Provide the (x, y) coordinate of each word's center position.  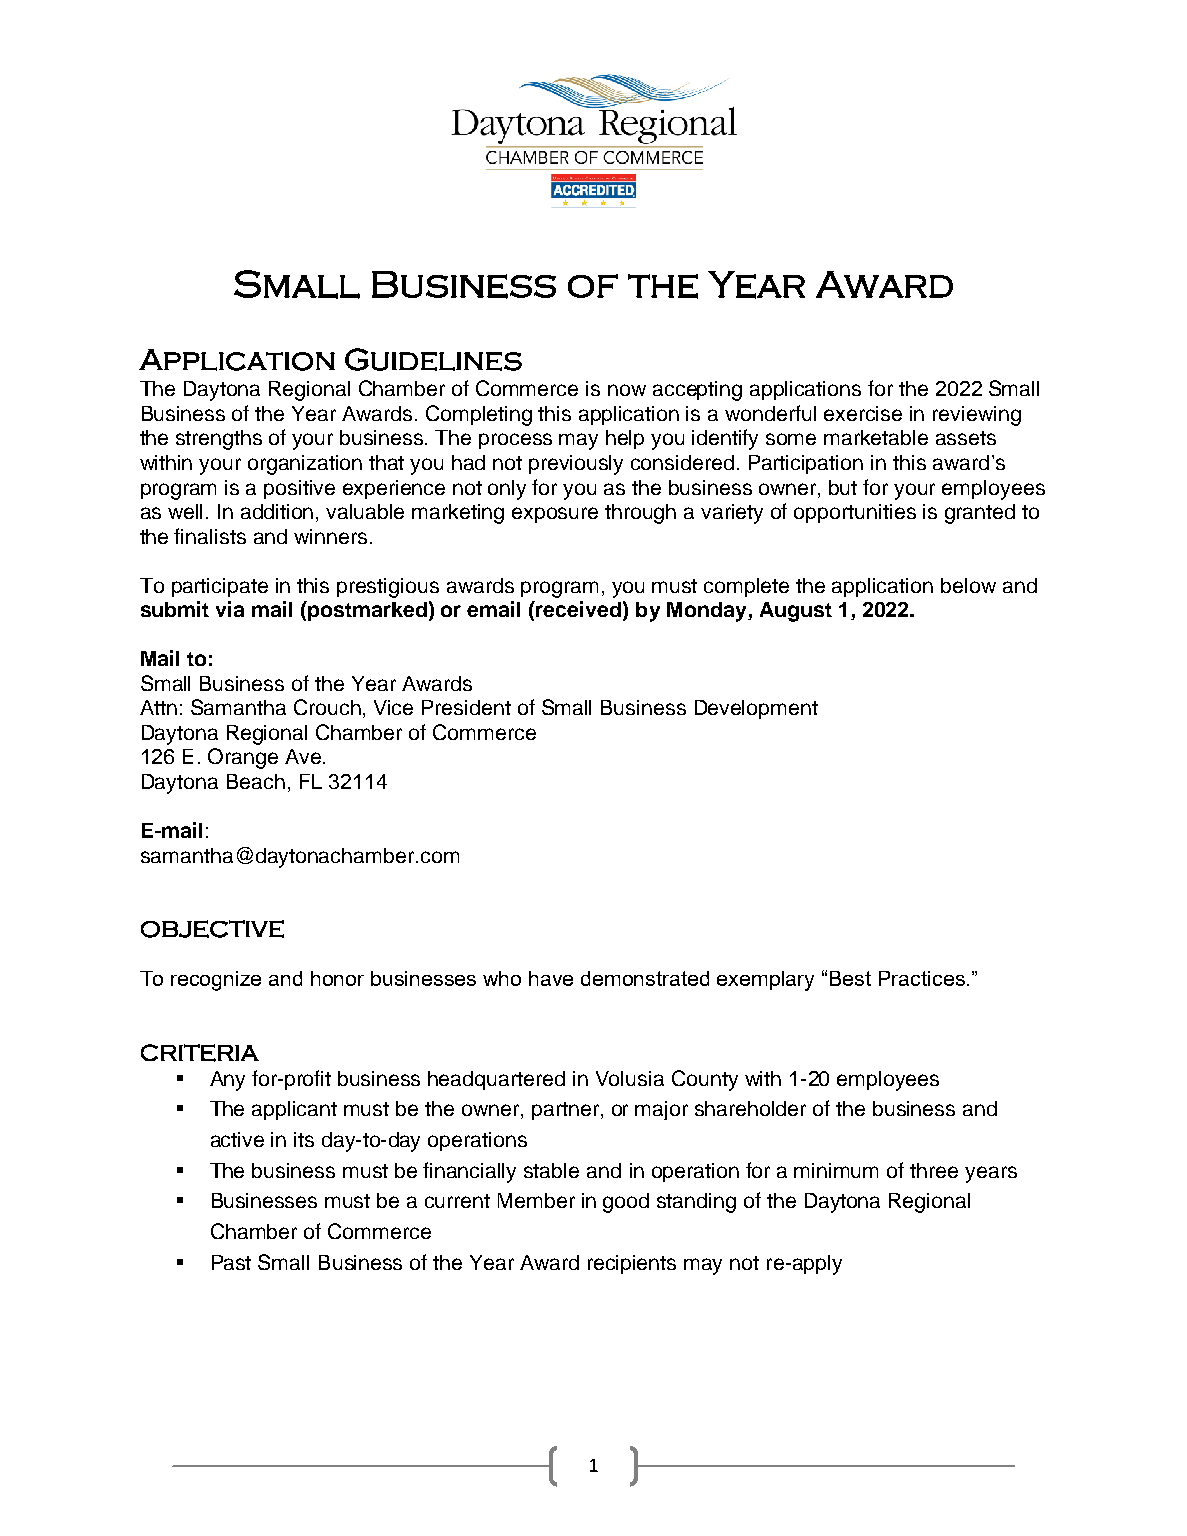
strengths (219, 440)
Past (231, 1262)
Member (536, 1200)
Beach (256, 781)
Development (756, 709)
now (627, 390)
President (466, 707)
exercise (863, 413)
